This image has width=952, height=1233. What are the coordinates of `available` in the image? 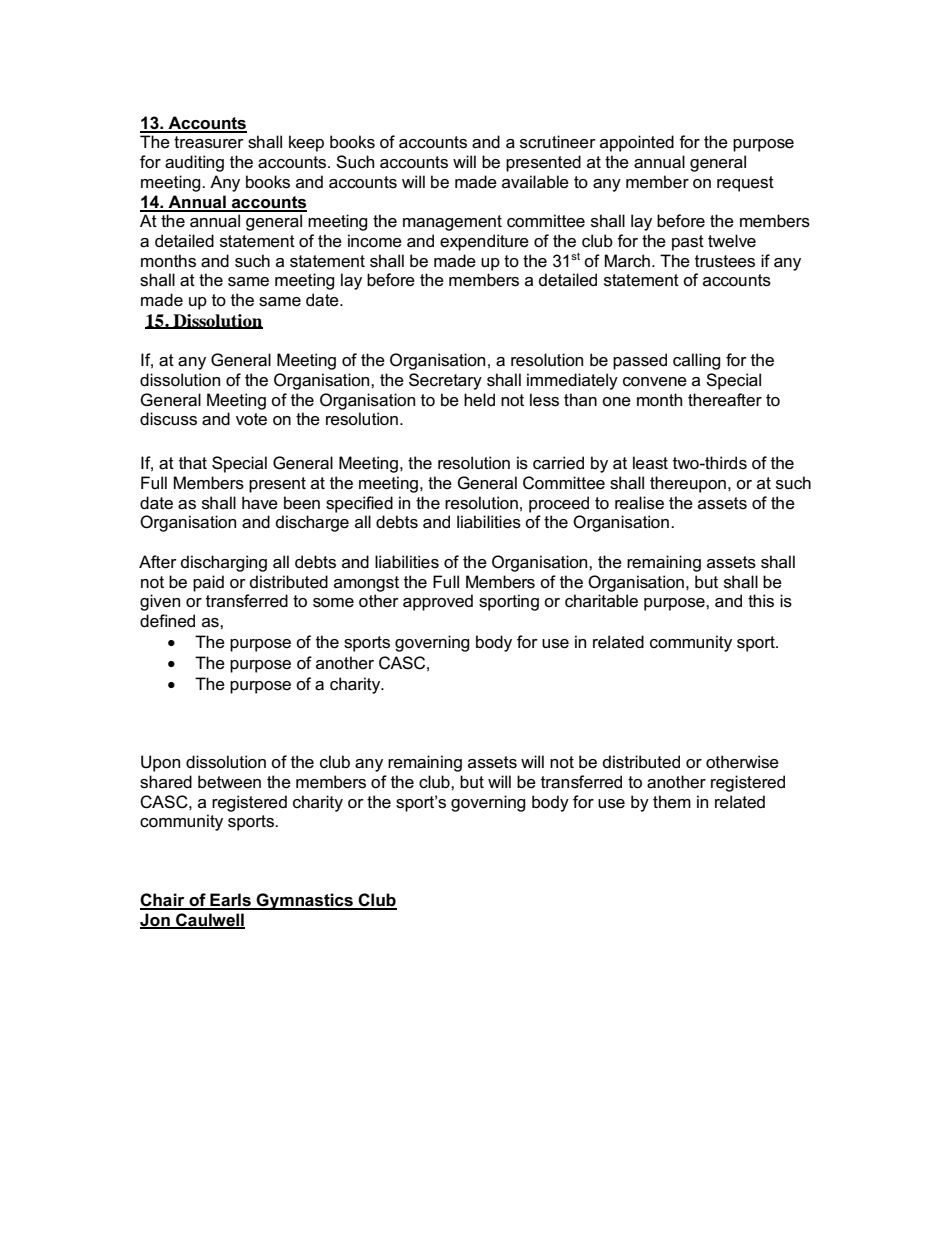 It's located at (535, 182).
